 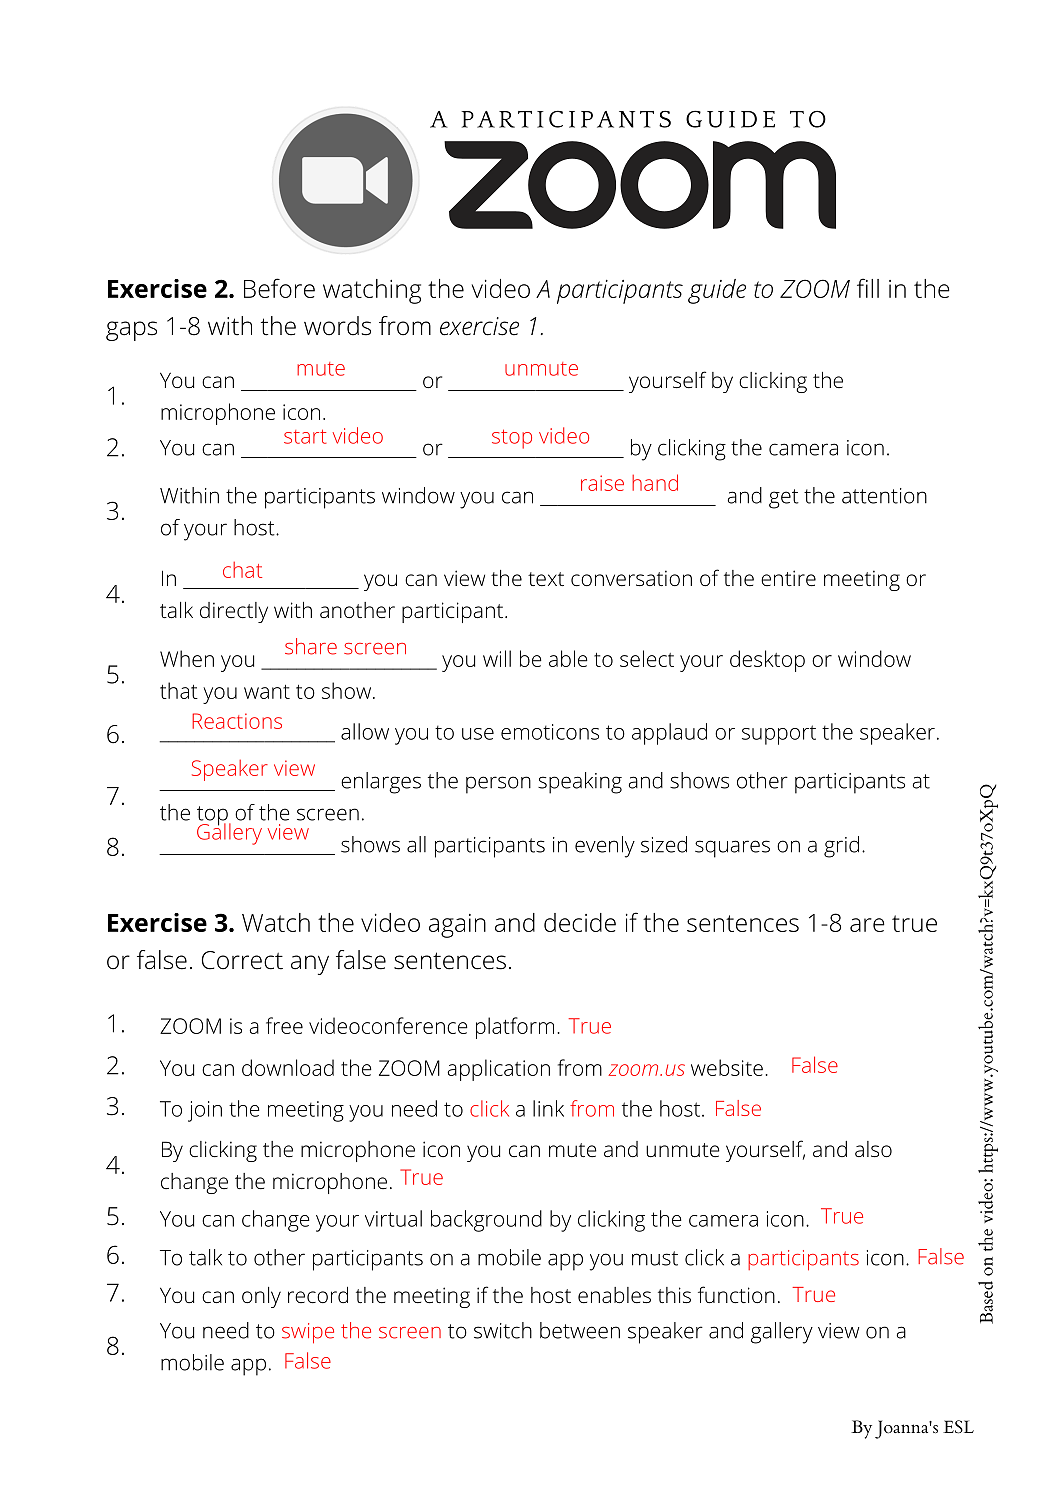 What do you see at coordinates (580, 1330) in the page?
I see `between` at bounding box center [580, 1330].
